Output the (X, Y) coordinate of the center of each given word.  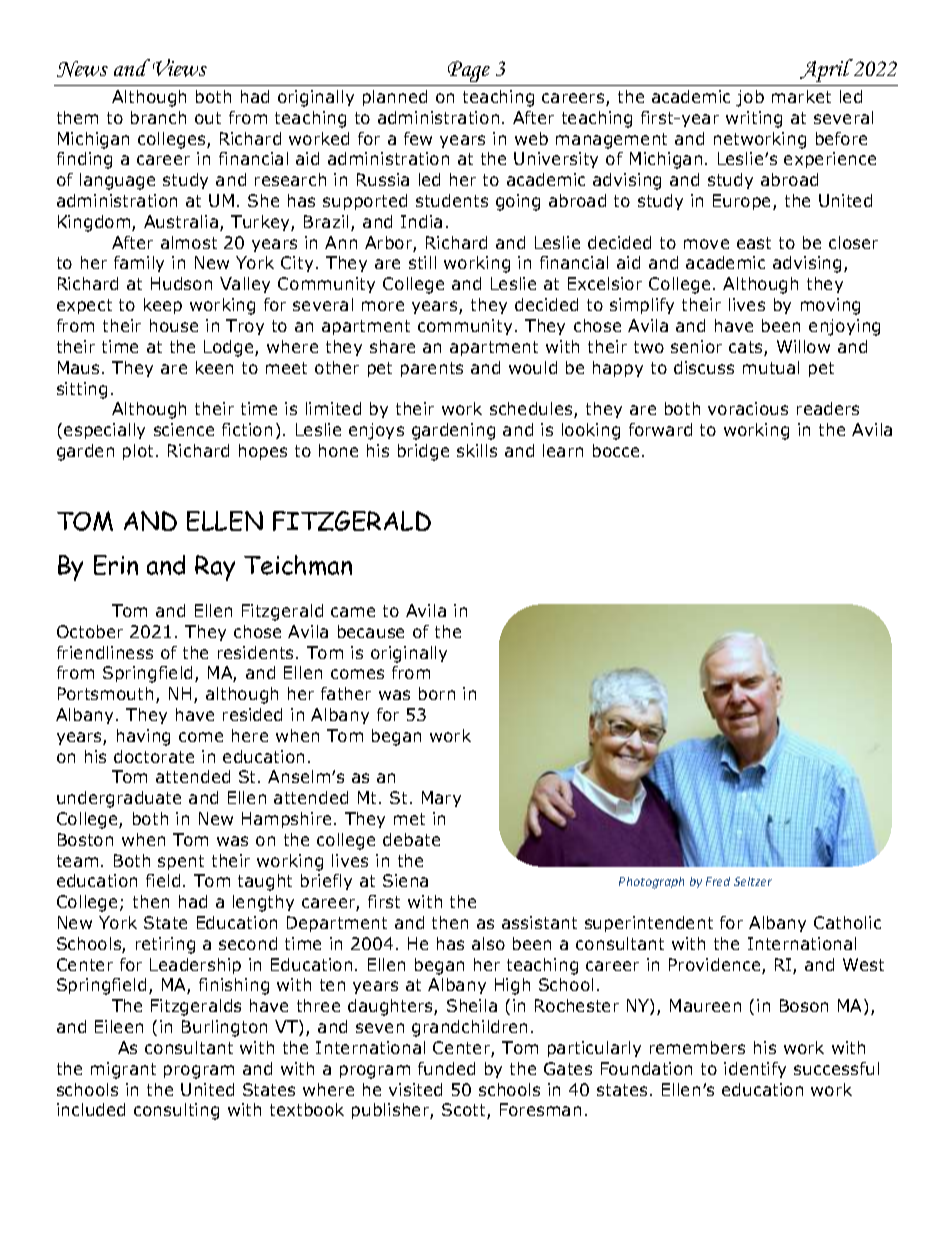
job (750, 98)
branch (158, 117)
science (184, 429)
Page (469, 71)
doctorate (154, 756)
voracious (748, 408)
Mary (441, 799)
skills (477, 450)
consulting (176, 1111)
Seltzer (753, 881)
